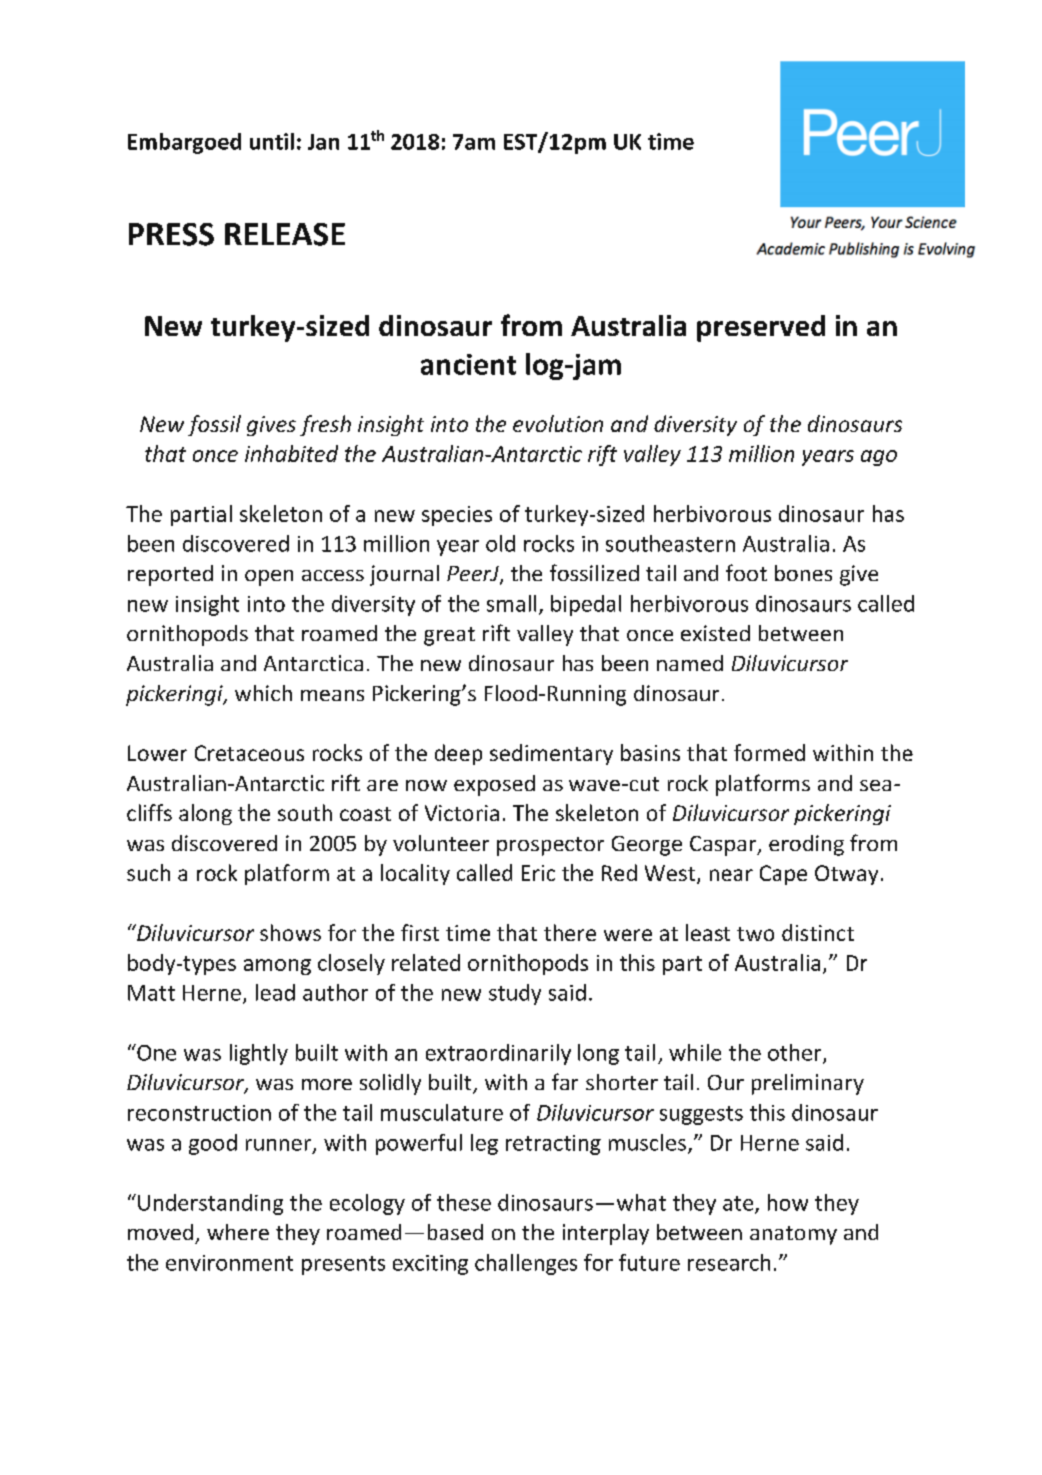 The image size is (1042, 1475). What do you see at coordinates (793, 1235) in the screenshot?
I see `anatomy` at bounding box center [793, 1235].
